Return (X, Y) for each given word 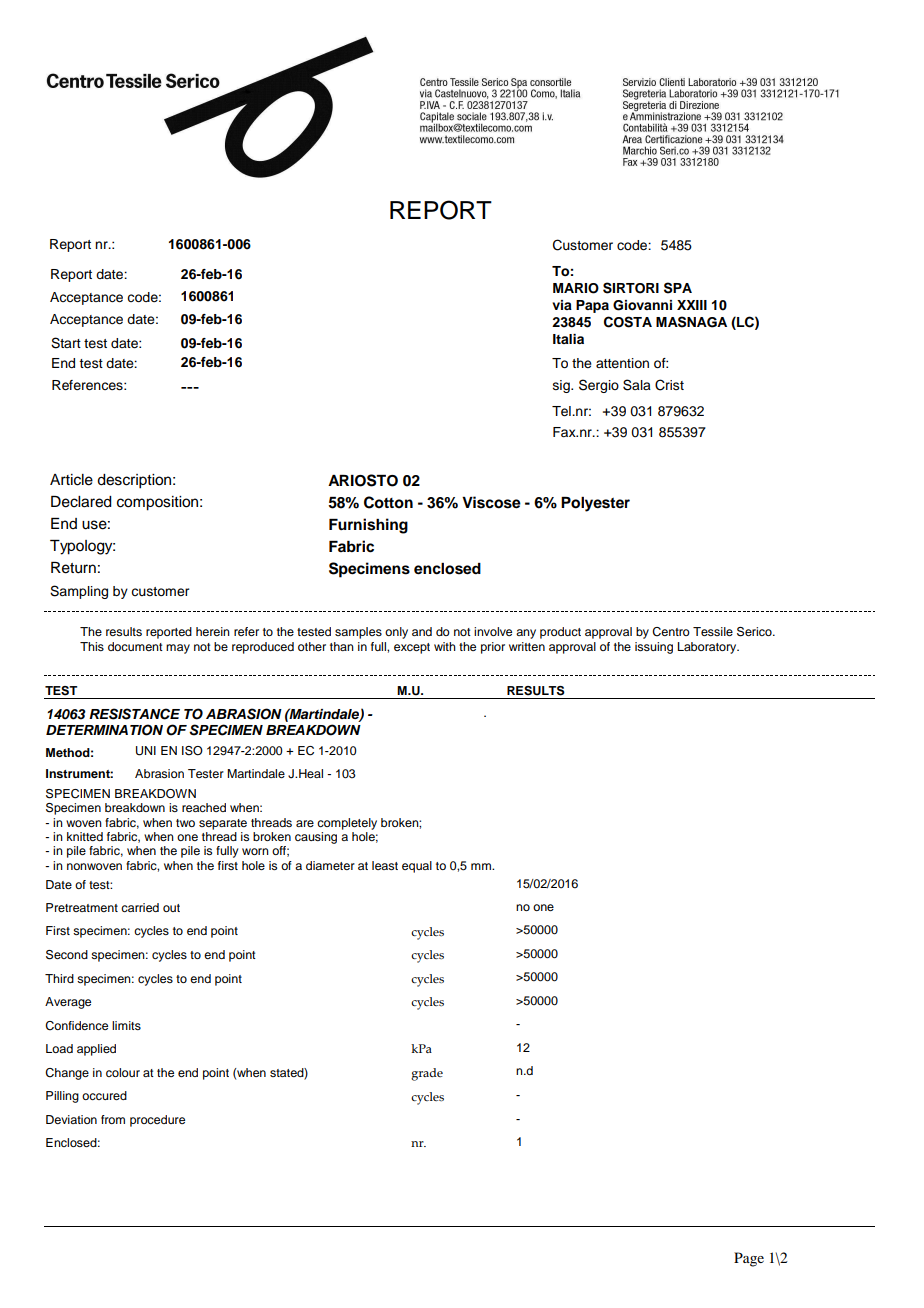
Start (66, 343)
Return (73, 568)
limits (126, 1025)
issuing (654, 648)
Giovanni (642, 305)
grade (427, 1074)
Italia (568, 339)
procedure (157, 1121)
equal (417, 867)
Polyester (595, 504)
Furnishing (368, 526)
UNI (146, 751)
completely (347, 824)
